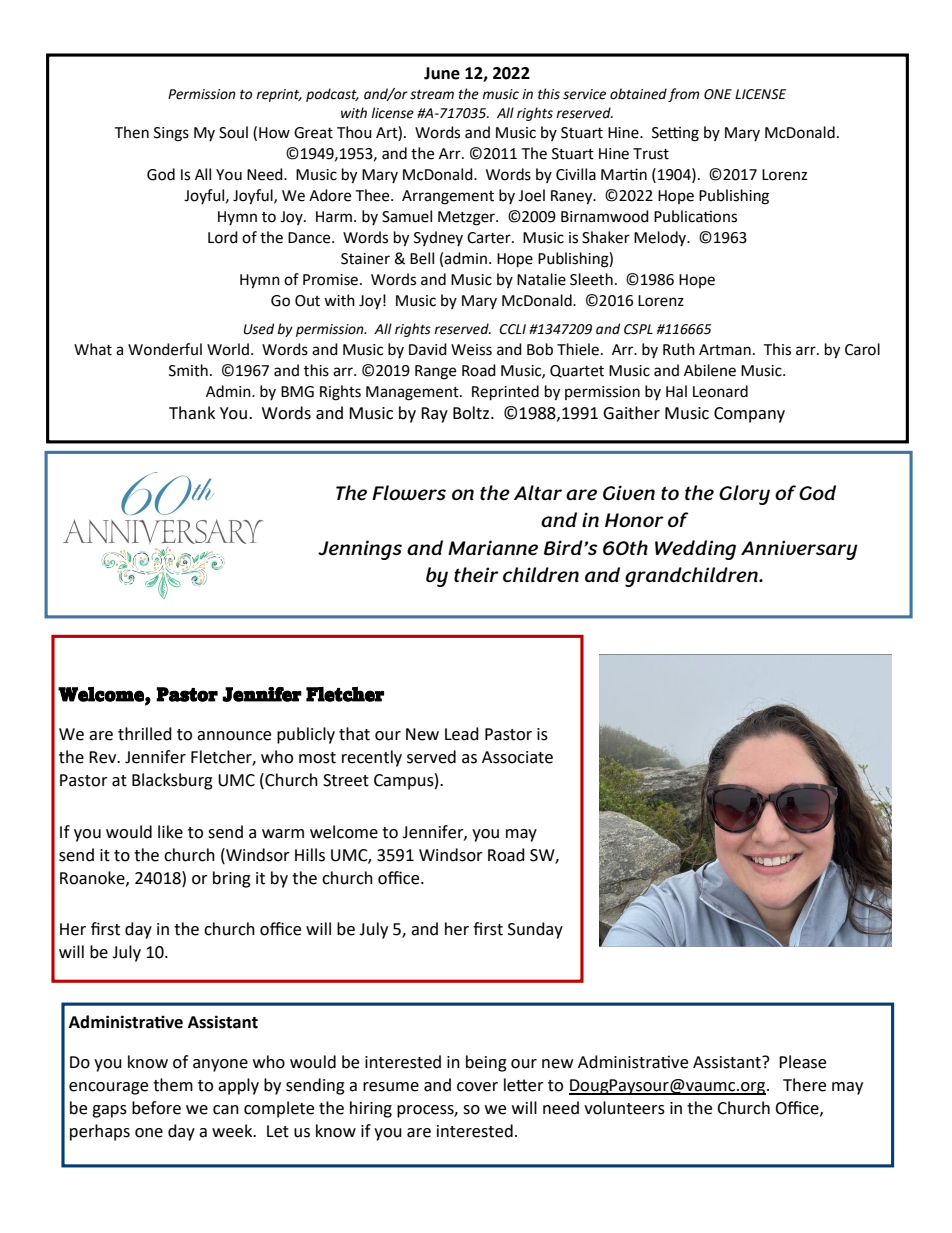  Describe the element at coordinates (804, 1085) in the document. I see `There` at that location.
